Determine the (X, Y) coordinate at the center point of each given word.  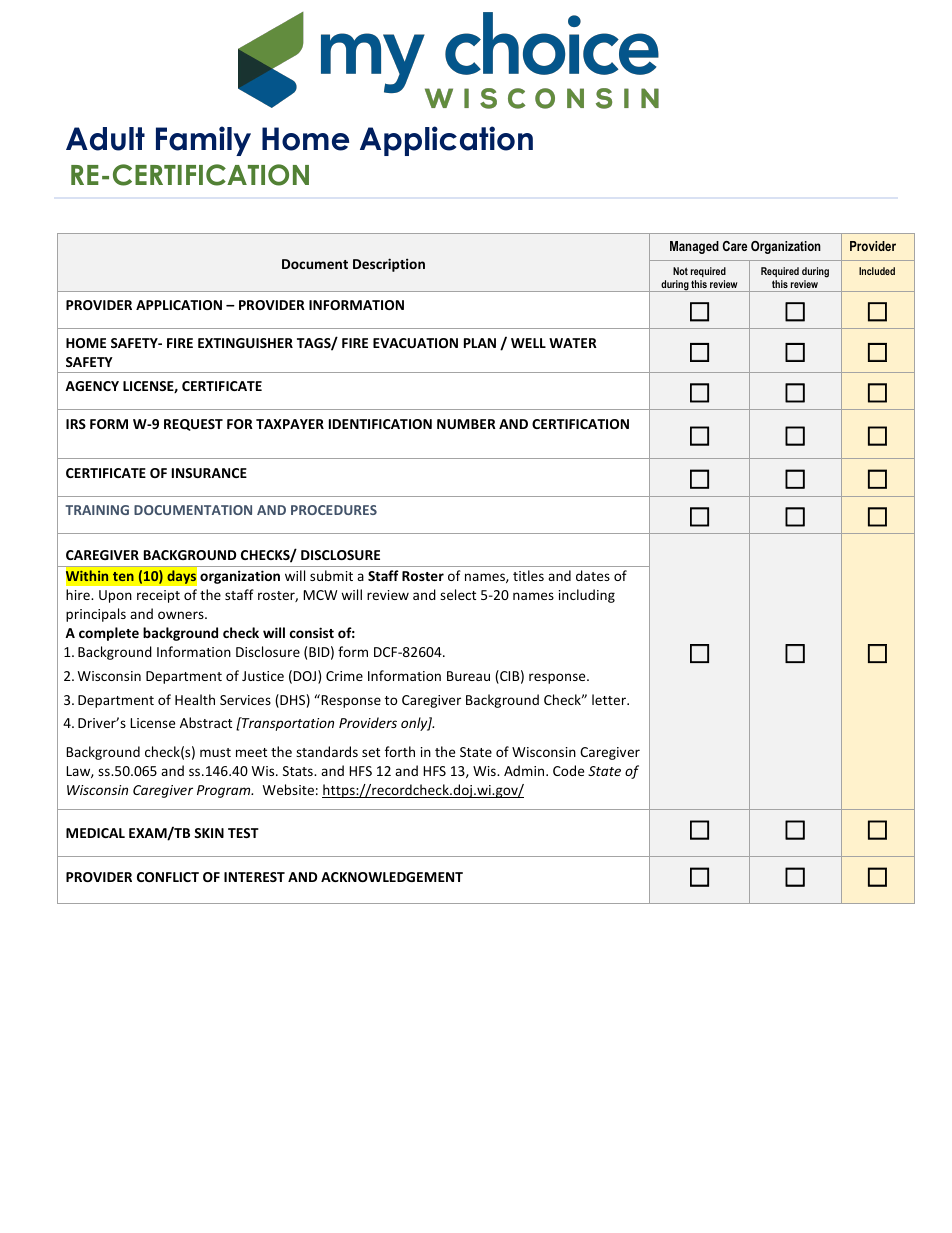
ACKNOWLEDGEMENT (392, 877)
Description (389, 265)
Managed (694, 247)
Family (203, 141)
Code (568, 770)
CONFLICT (168, 877)
